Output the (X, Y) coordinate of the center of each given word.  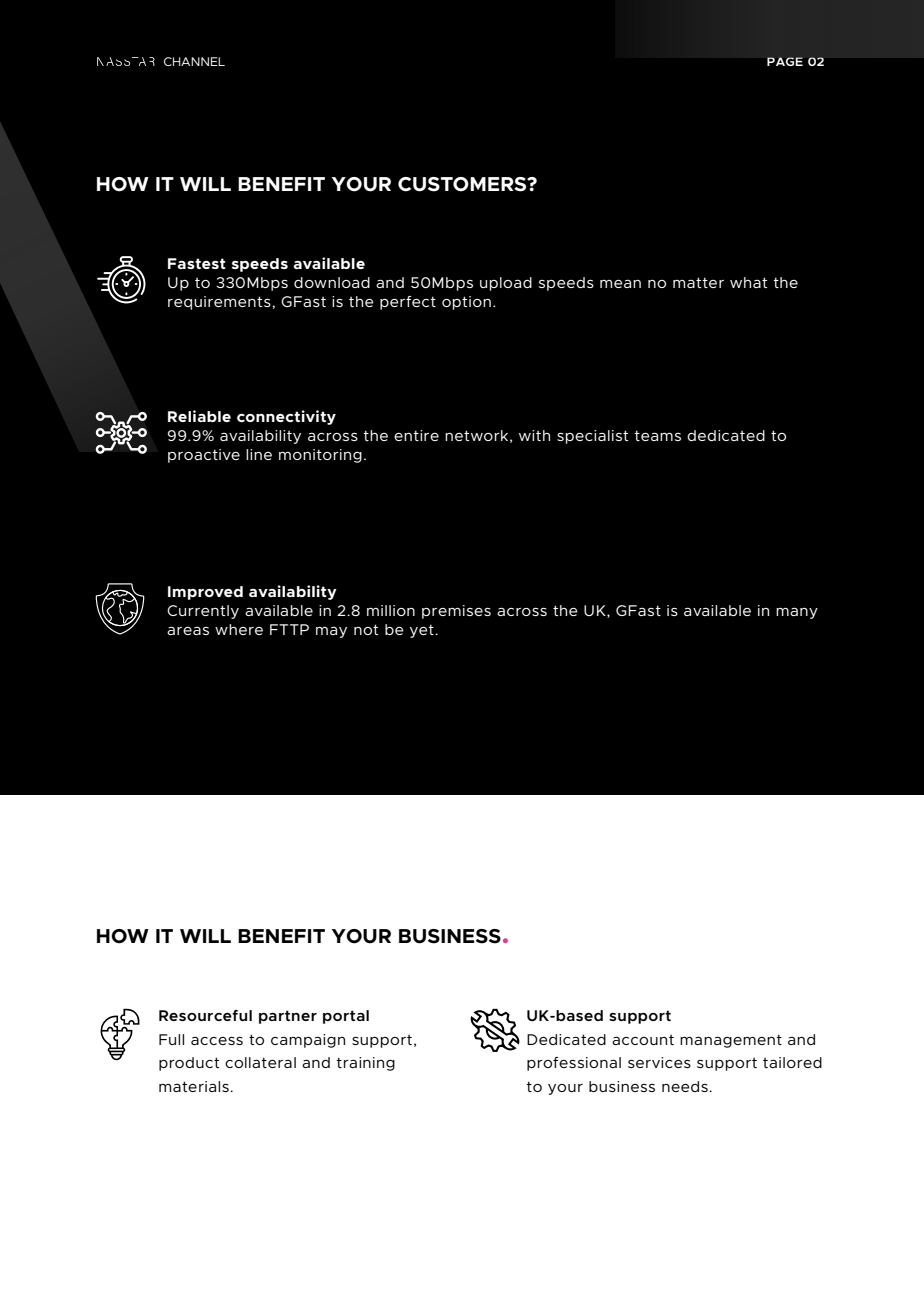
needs (686, 1086)
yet (423, 631)
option (466, 303)
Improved (205, 593)
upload (506, 284)
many (797, 613)
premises (456, 612)
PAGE (785, 61)
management (731, 1041)
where (239, 629)
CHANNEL (194, 61)
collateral (260, 1062)
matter (698, 282)
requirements (220, 303)
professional (574, 1064)
